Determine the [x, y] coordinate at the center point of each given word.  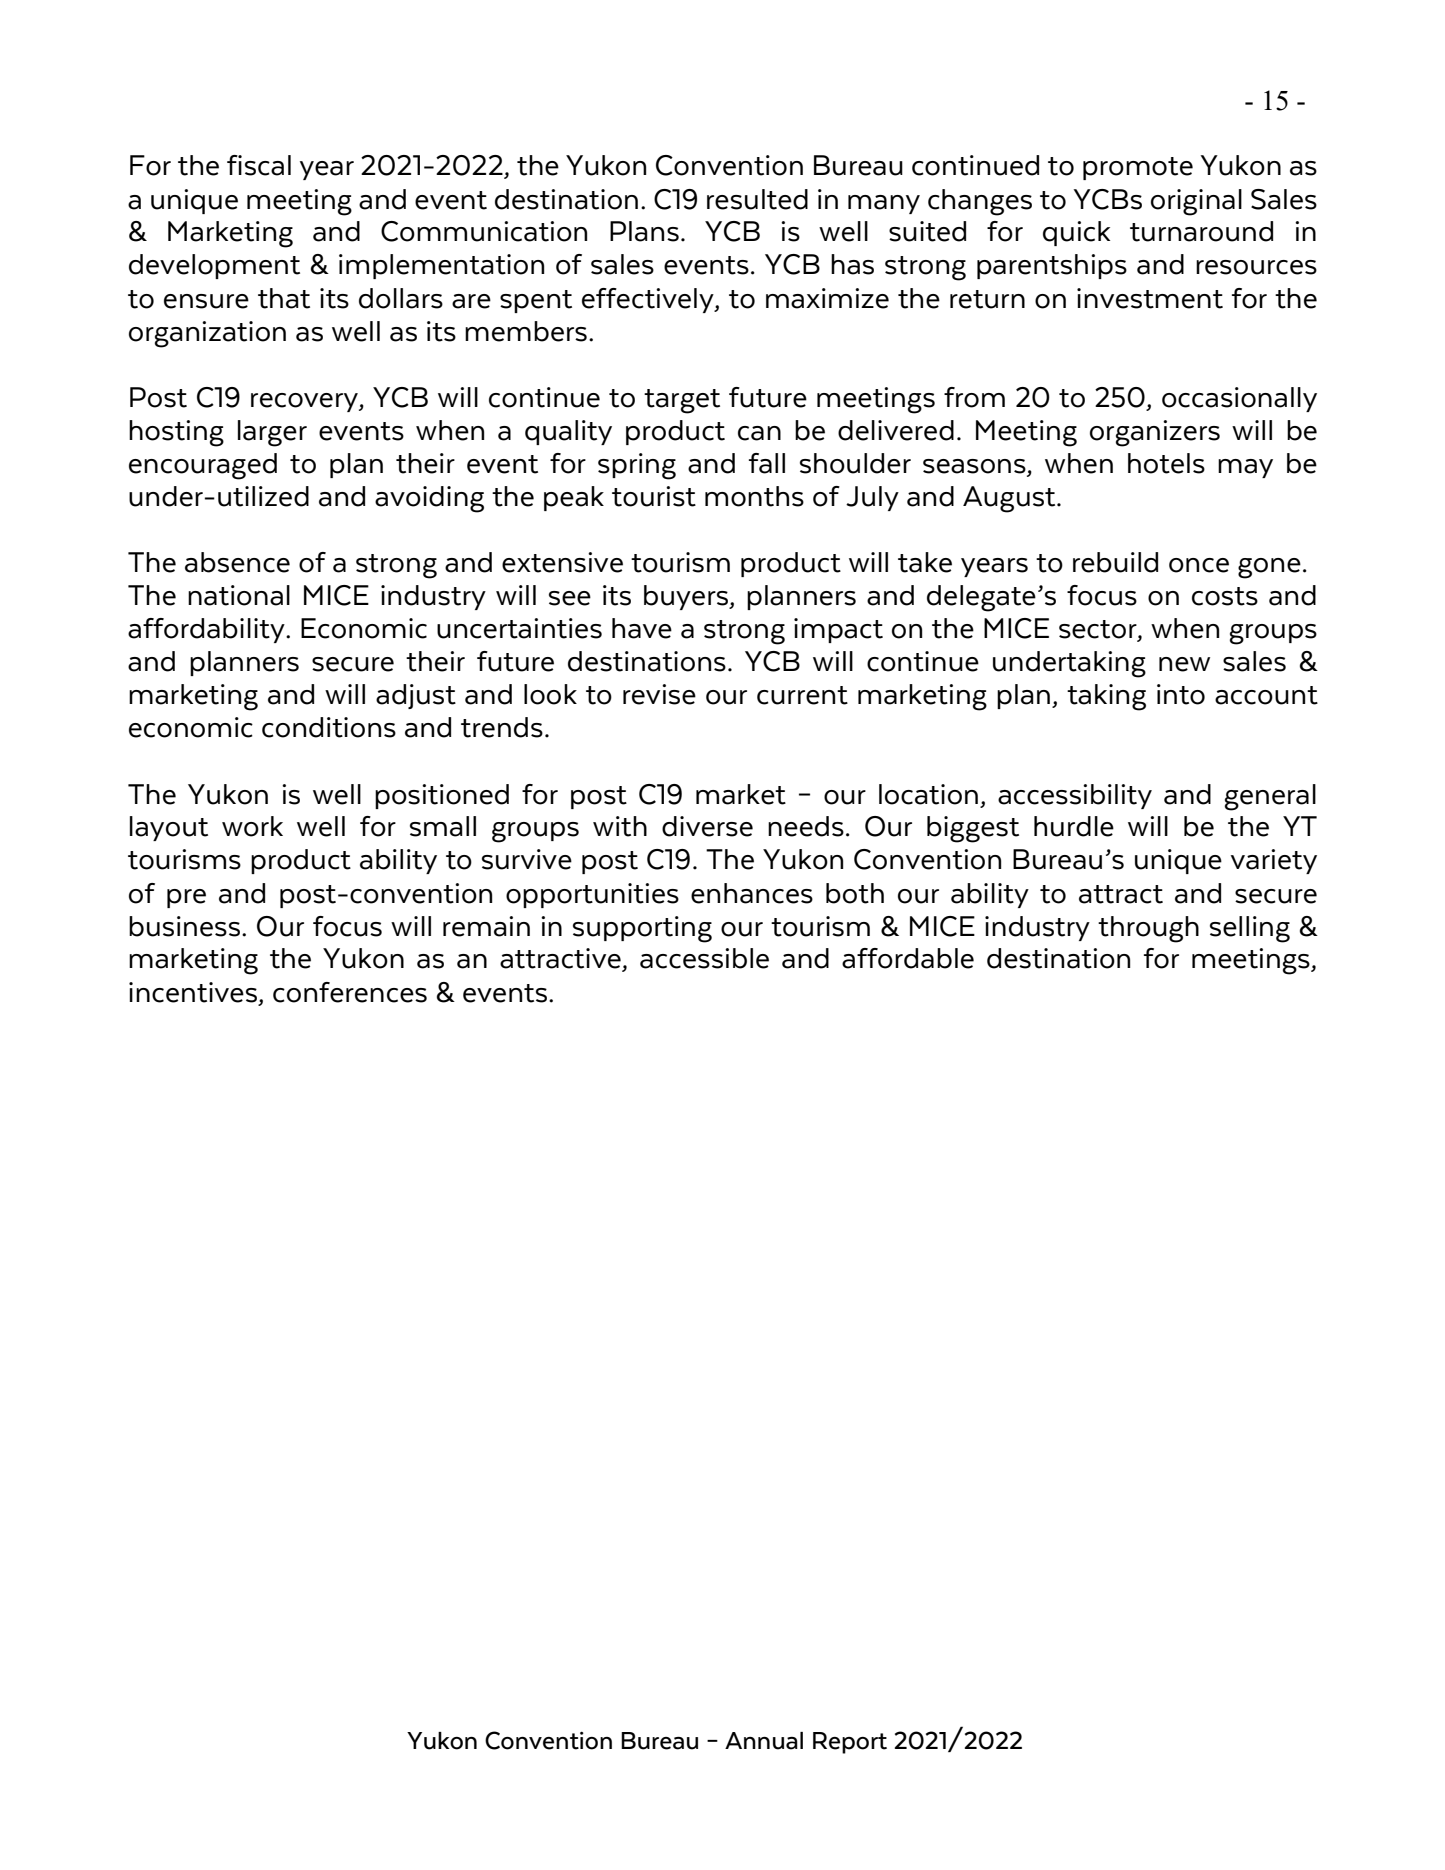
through [1148, 929]
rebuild [1115, 562]
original [1196, 202]
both [855, 893]
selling [1250, 929]
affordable [908, 958]
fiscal [259, 165]
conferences [350, 992]
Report [850, 1743]
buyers [687, 597]
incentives [194, 993]
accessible [704, 958]
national [239, 595]
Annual [764, 1741]
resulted [757, 199]
